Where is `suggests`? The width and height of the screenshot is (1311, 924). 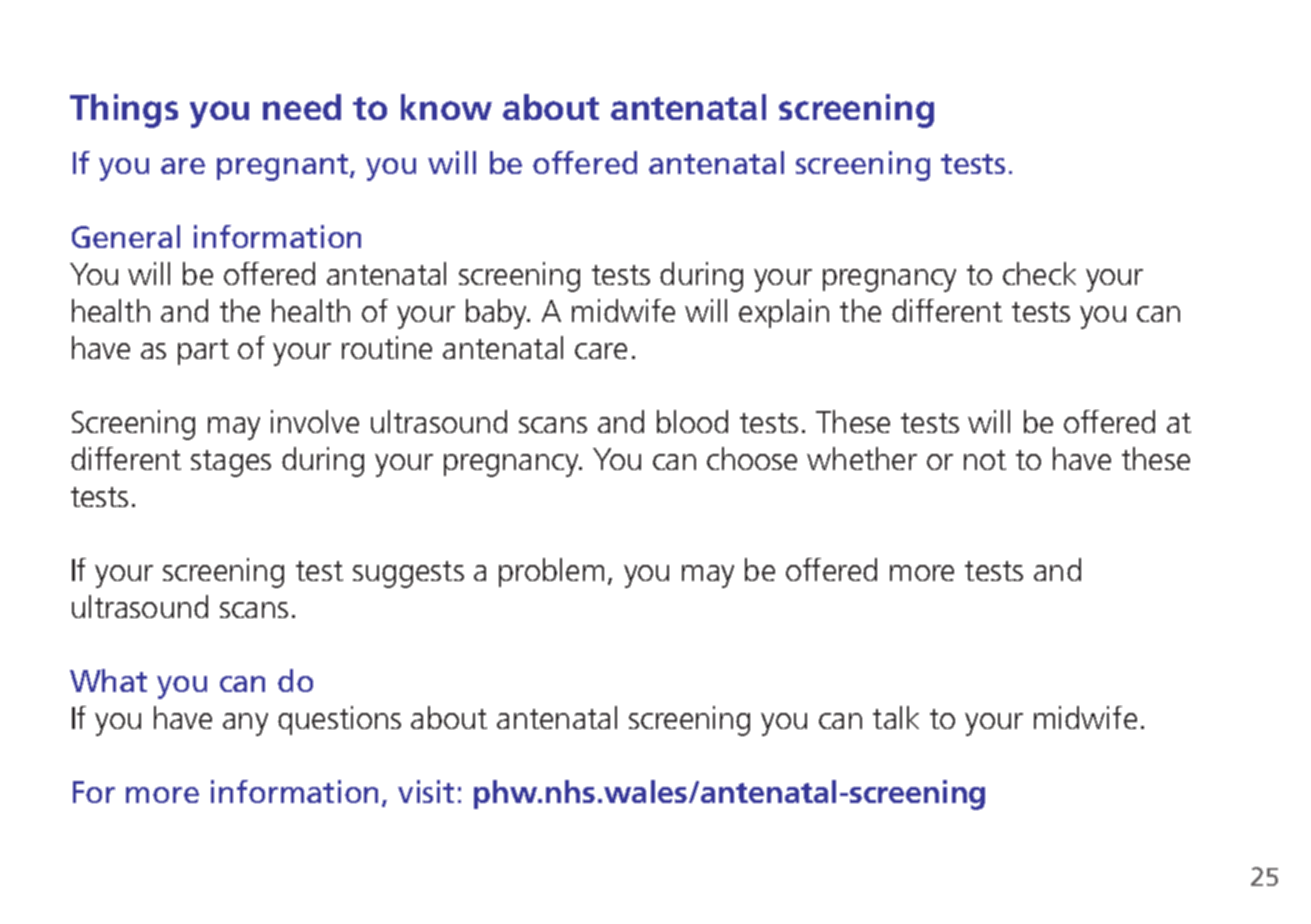 suggests is located at coordinates (408, 574).
